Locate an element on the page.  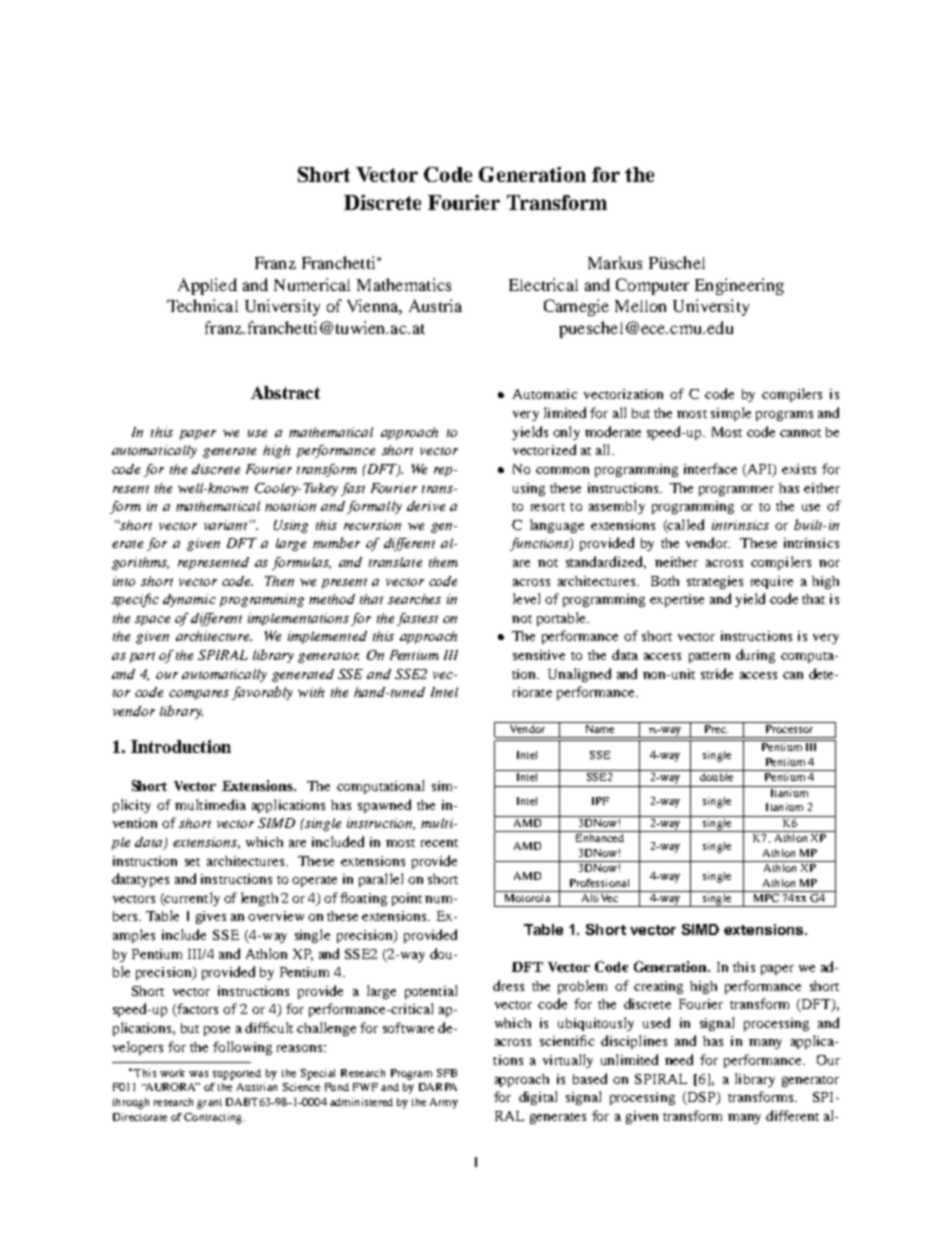
recent is located at coordinates (439, 843).
